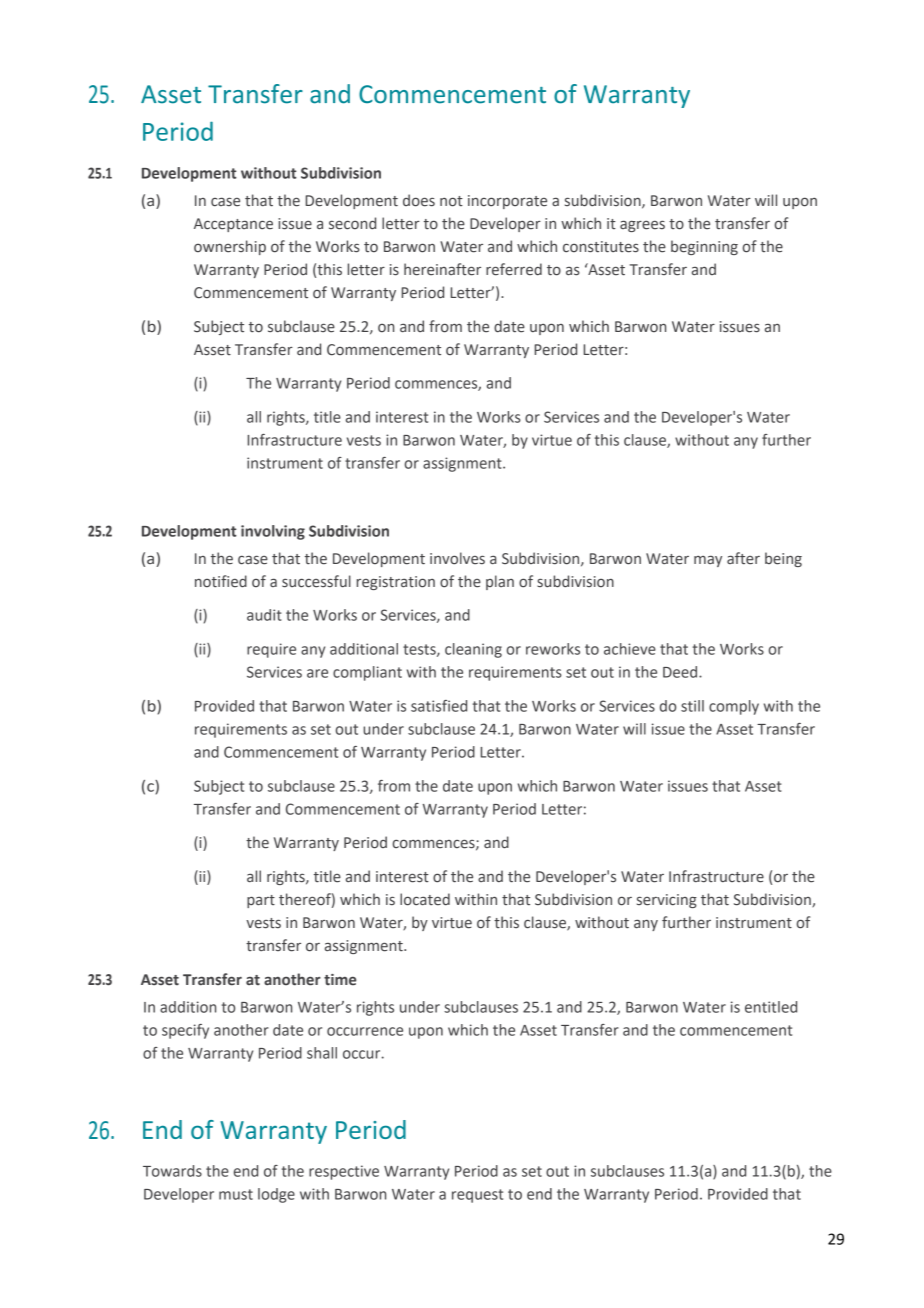 This screenshot has width=924, height=1308. What do you see at coordinates (704, 247) in the screenshot?
I see `beginning` at bounding box center [704, 247].
